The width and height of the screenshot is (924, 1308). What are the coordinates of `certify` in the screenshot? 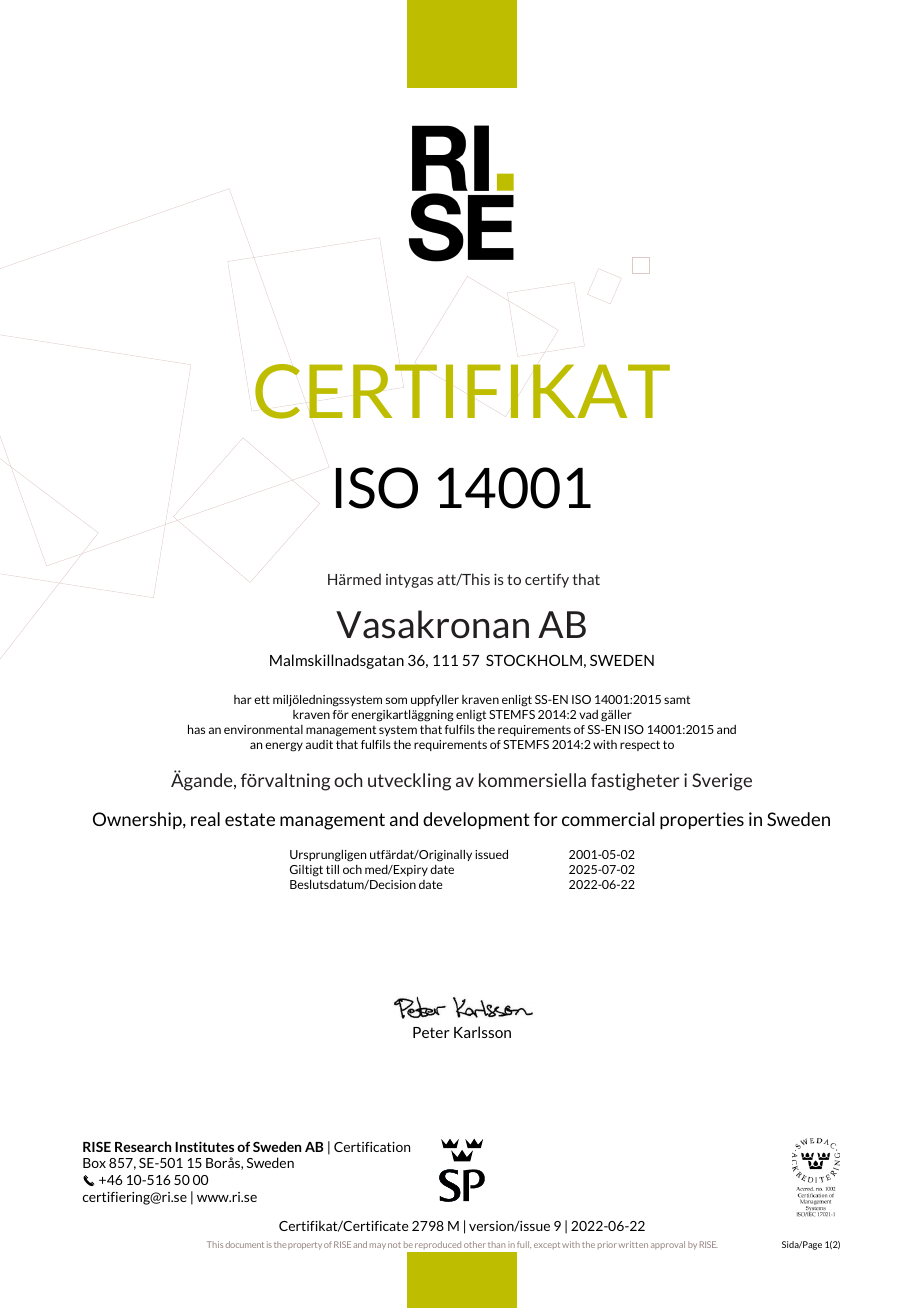 It's located at (547, 581).
